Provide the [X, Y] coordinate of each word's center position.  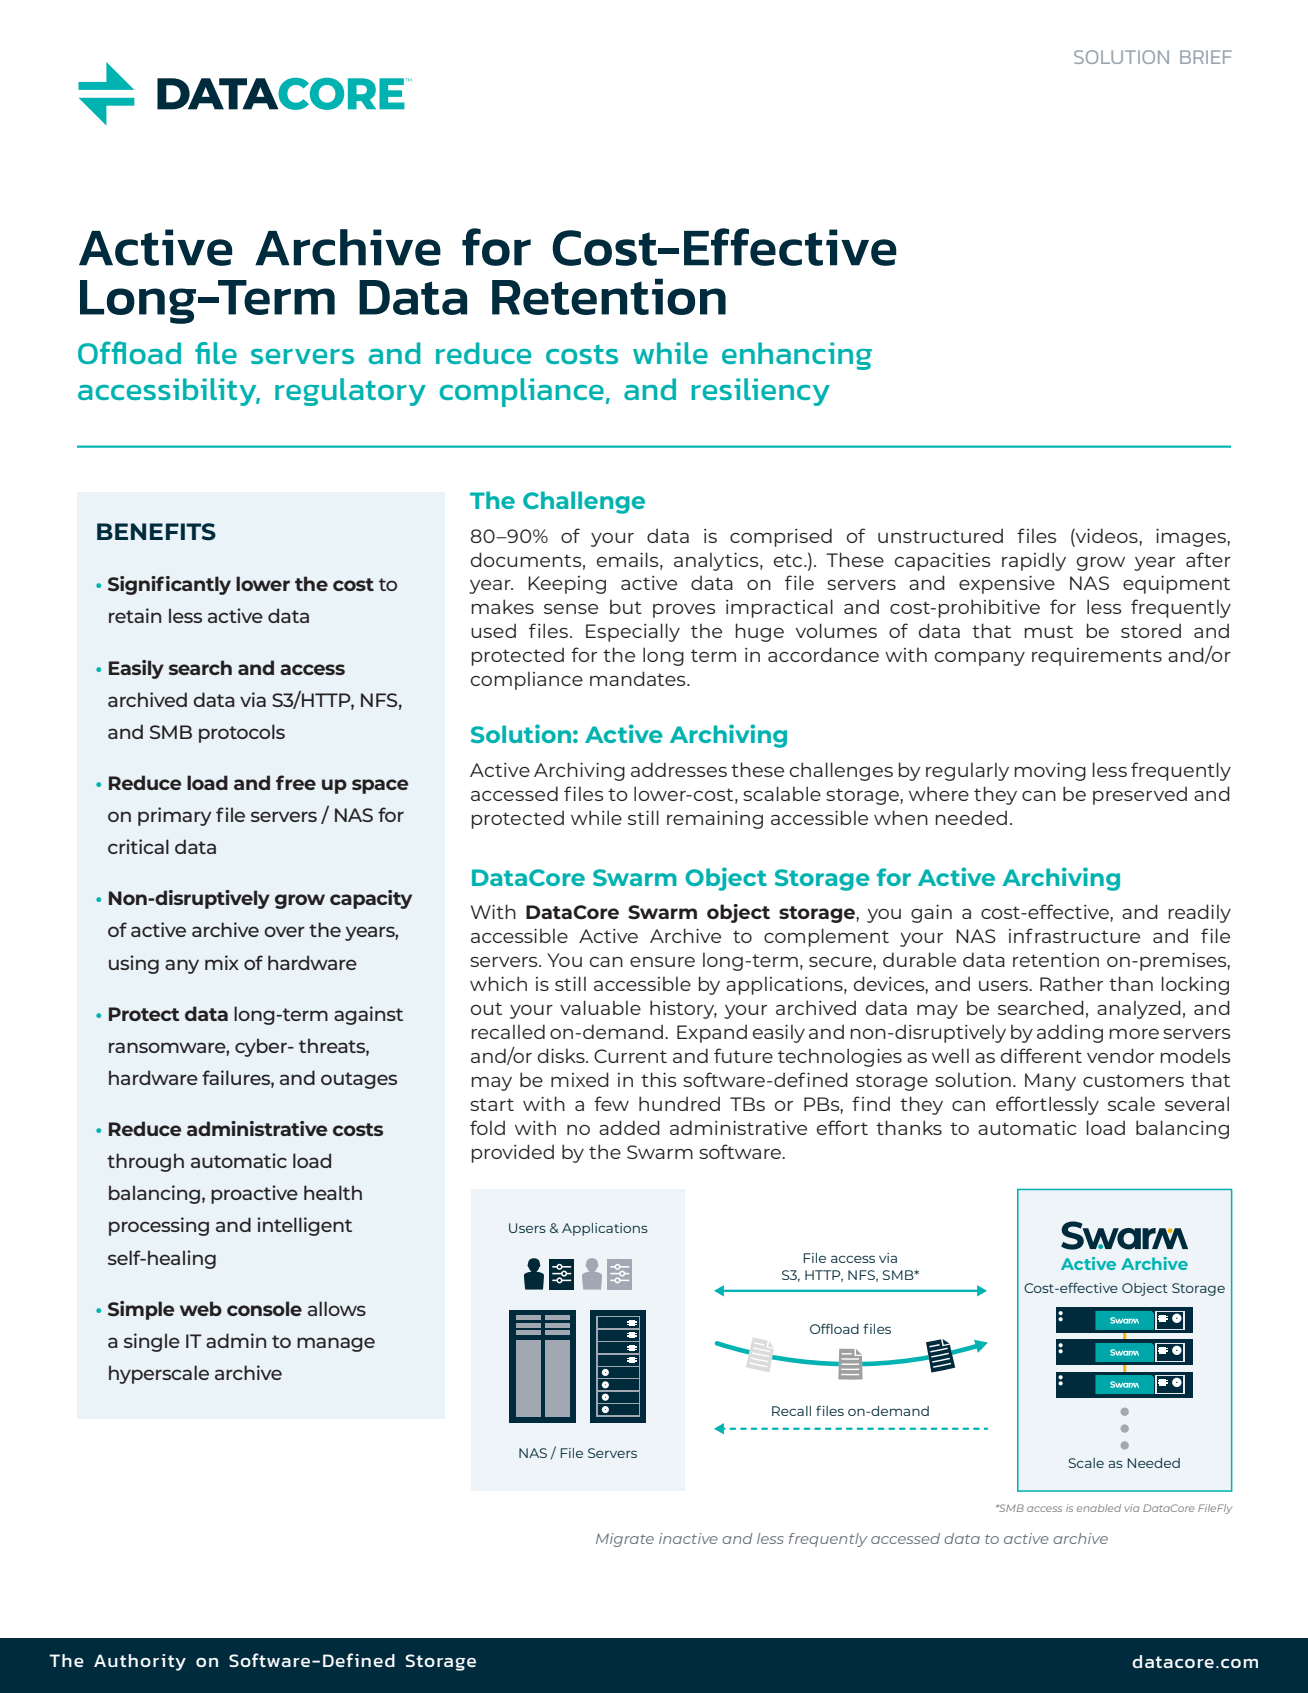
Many [1050, 1082]
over [284, 931]
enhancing [797, 356]
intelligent [304, 1226]
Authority [140, 1662]
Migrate [625, 1540]
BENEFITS [156, 532]
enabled [1099, 1508]
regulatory [350, 392]
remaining [715, 820]
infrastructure [1074, 935]
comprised [781, 537]
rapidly [1034, 561]
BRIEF [1206, 57]
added [629, 1127]
